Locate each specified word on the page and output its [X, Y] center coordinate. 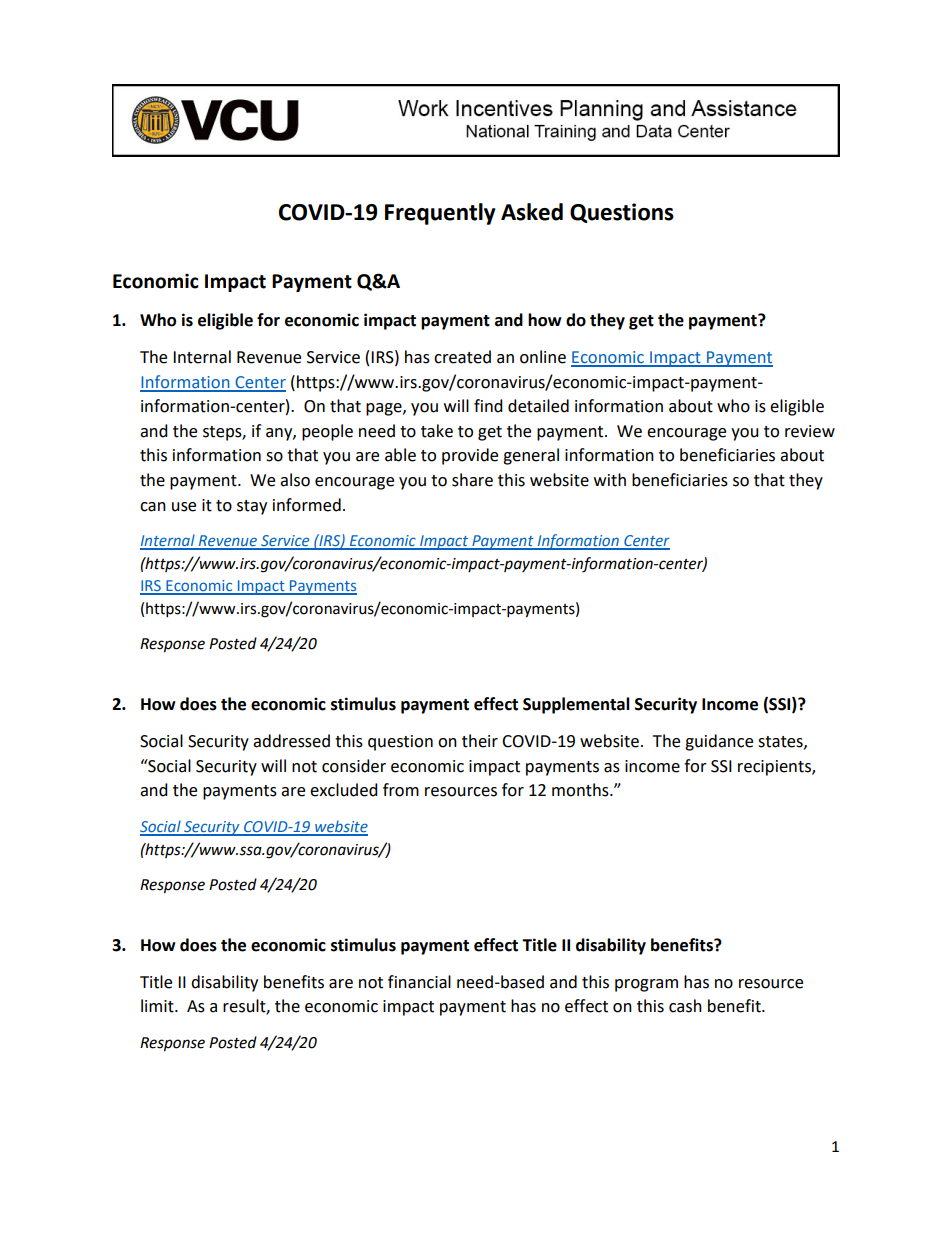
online [543, 357]
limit [158, 1006]
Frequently [440, 214]
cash [685, 1006]
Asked [532, 212]
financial [419, 982]
